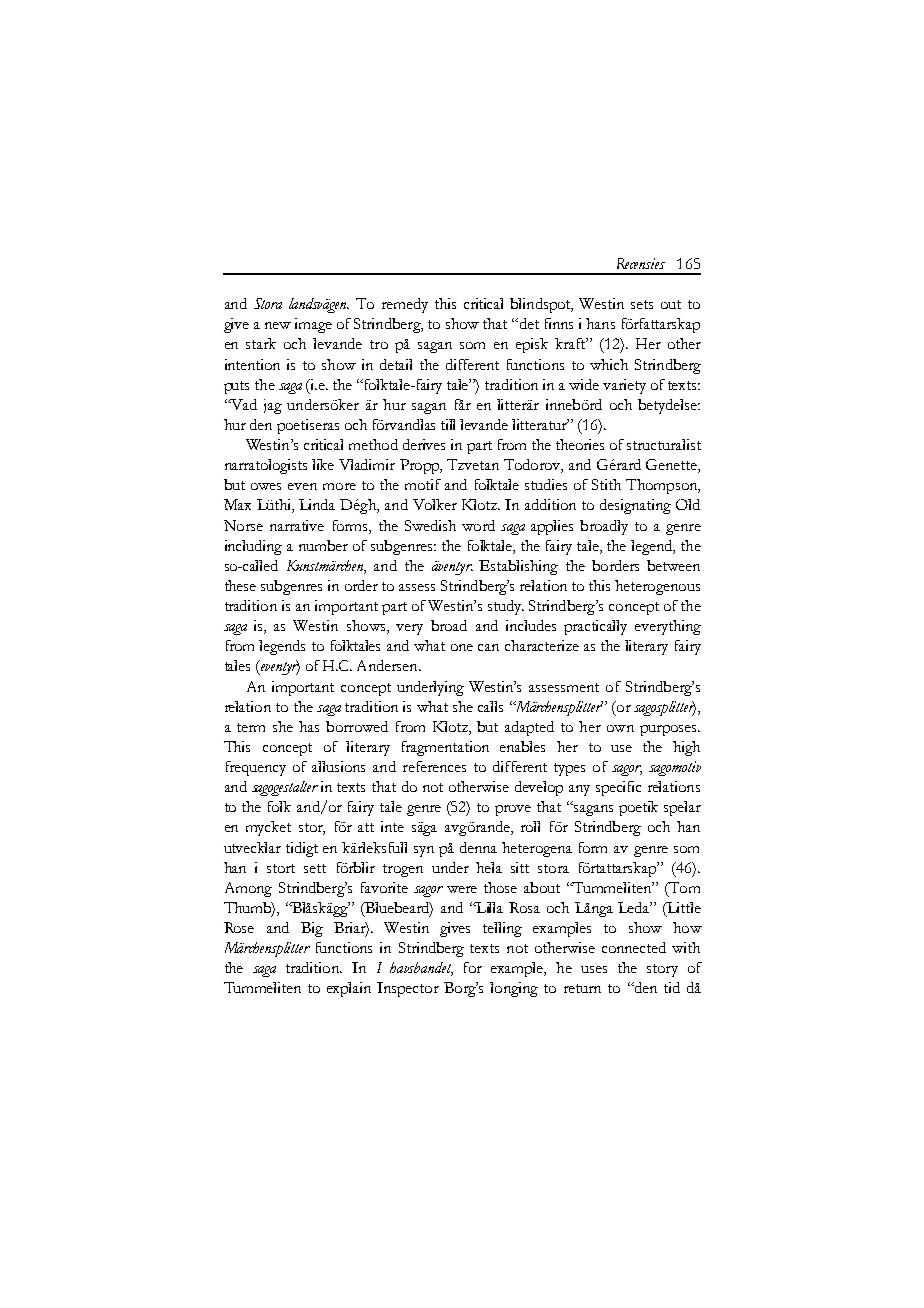 Image resolution: width=924 pixels, height=1308 pixels. What do you see at coordinates (445, 748) in the image?
I see `fragmentation` at bounding box center [445, 748].
